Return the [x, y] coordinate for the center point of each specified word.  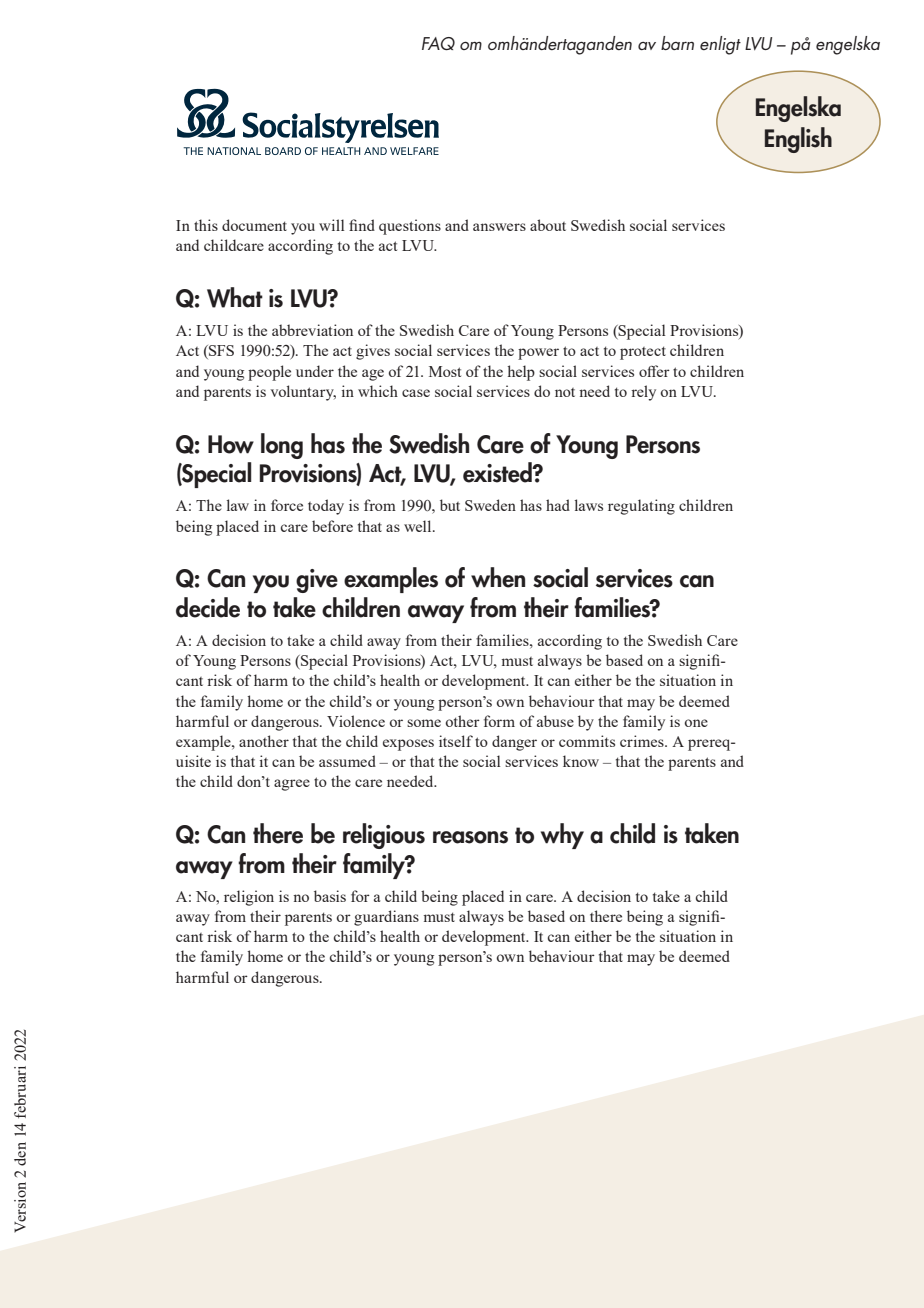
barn [677, 43]
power [538, 354]
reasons [470, 837]
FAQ [438, 43]
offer [654, 371]
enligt [720, 45]
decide [208, 607]
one [696, 723]
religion [249, 898]
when [498, 577]
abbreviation [312, 330]
